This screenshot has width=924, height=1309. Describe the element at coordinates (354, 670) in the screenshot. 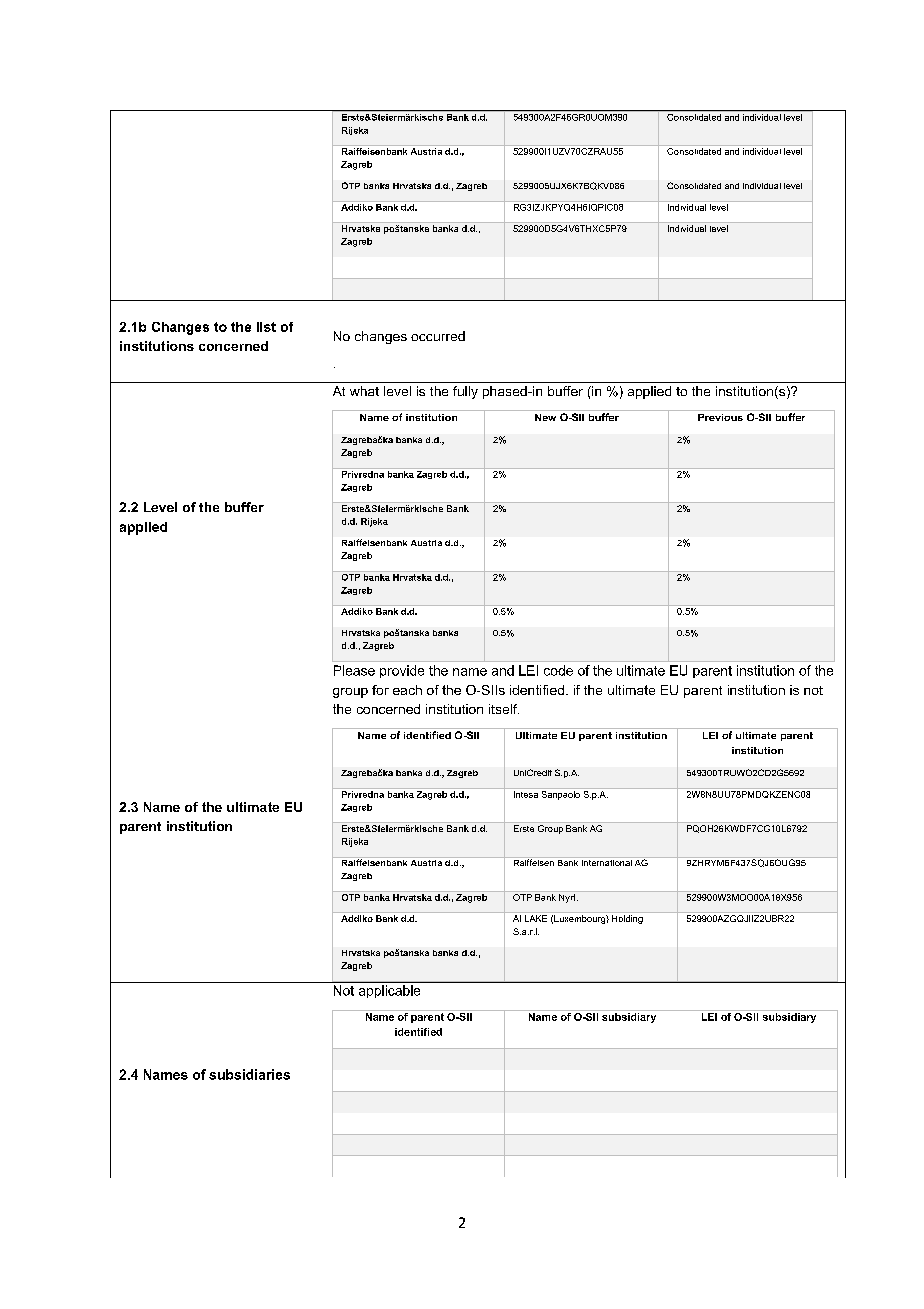

I see `Please` at that location.
